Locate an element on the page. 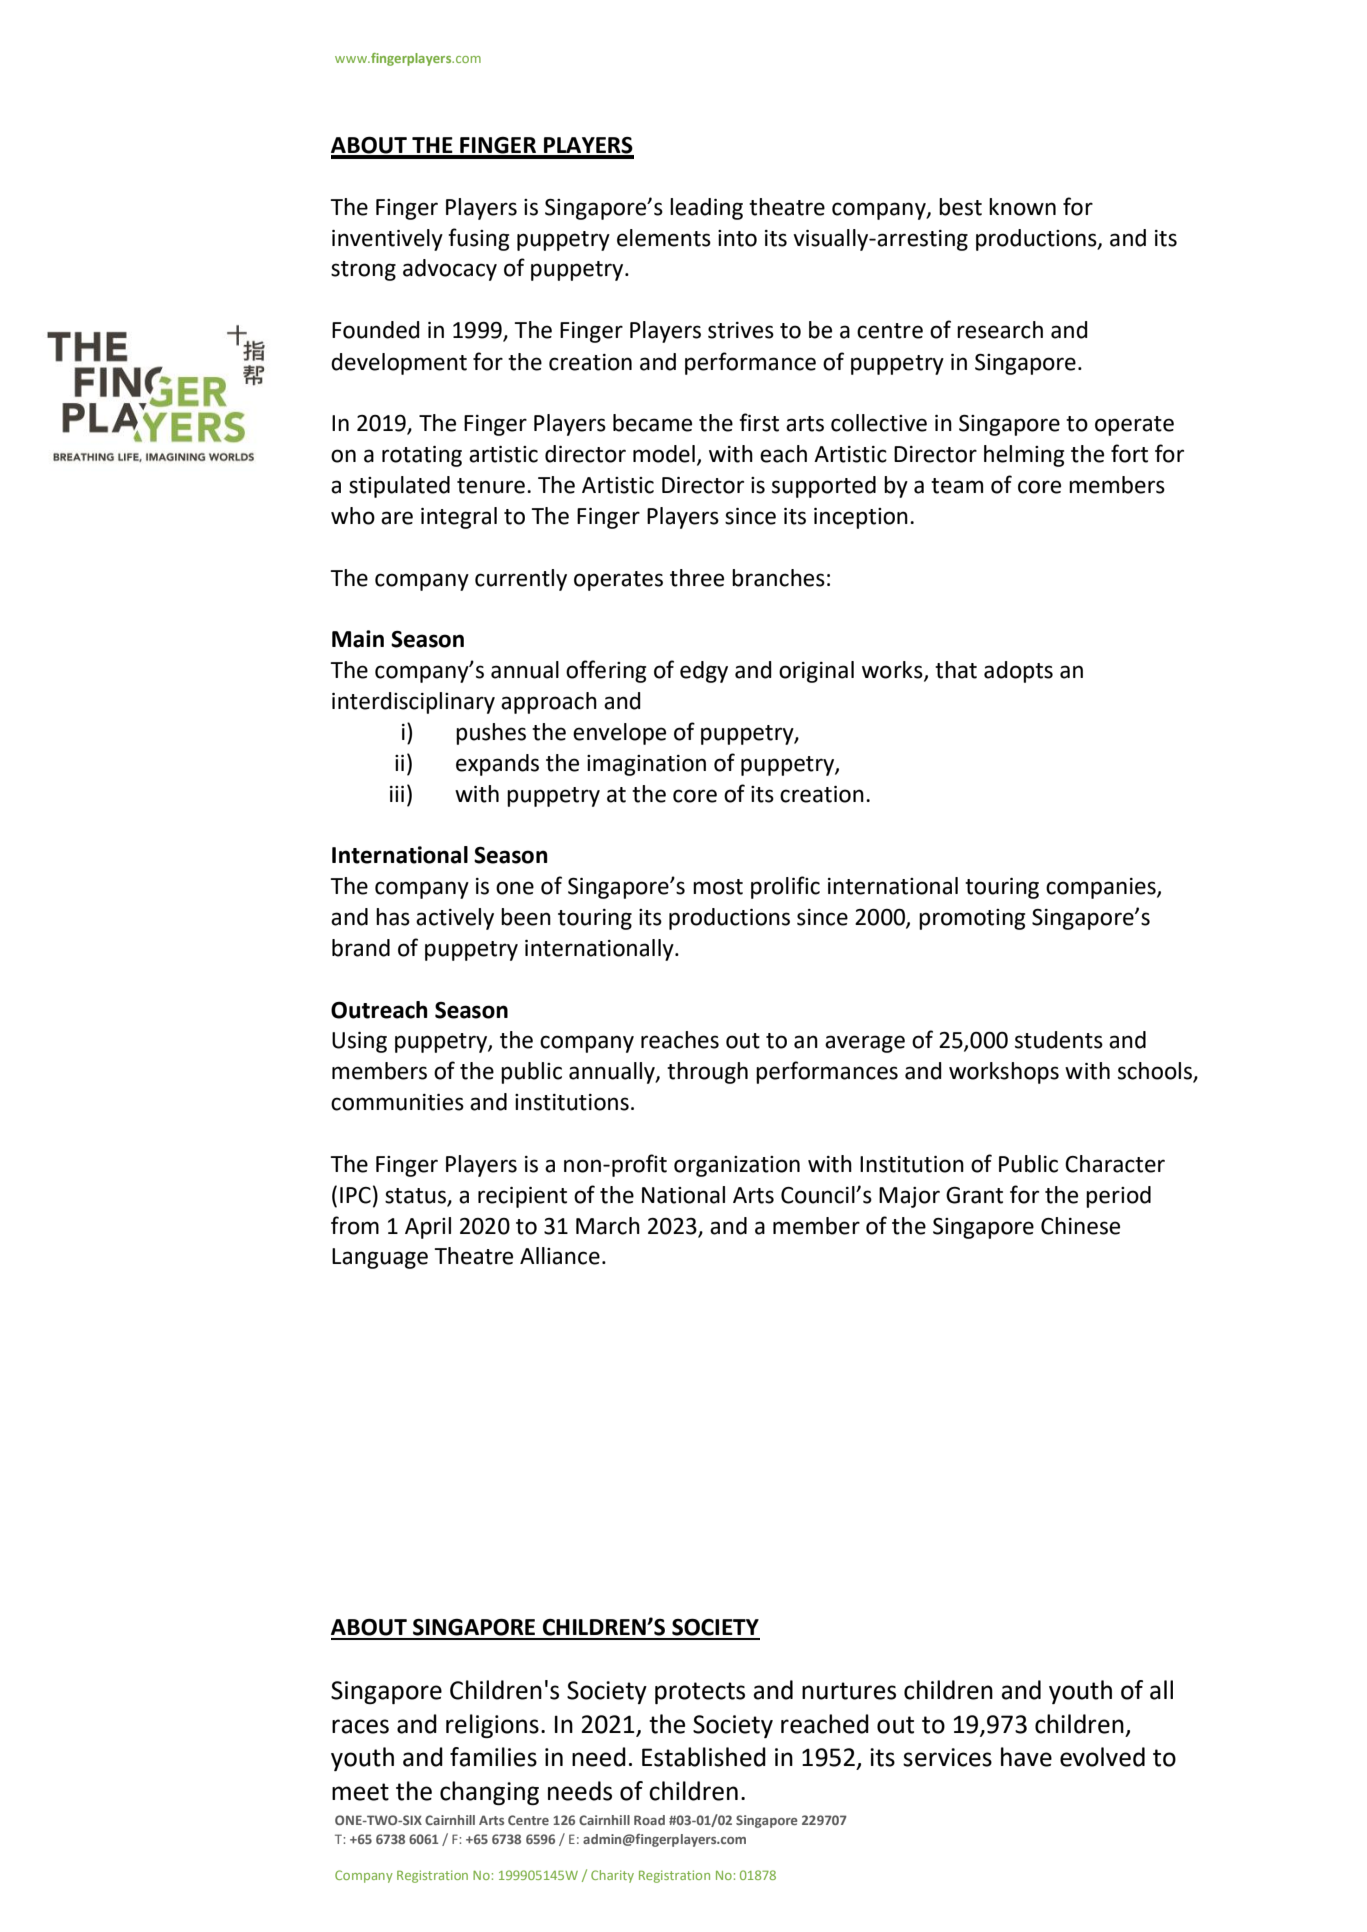 The height and width of the image is (1932, 1367). communities is located at coordinates (397, 1102).
